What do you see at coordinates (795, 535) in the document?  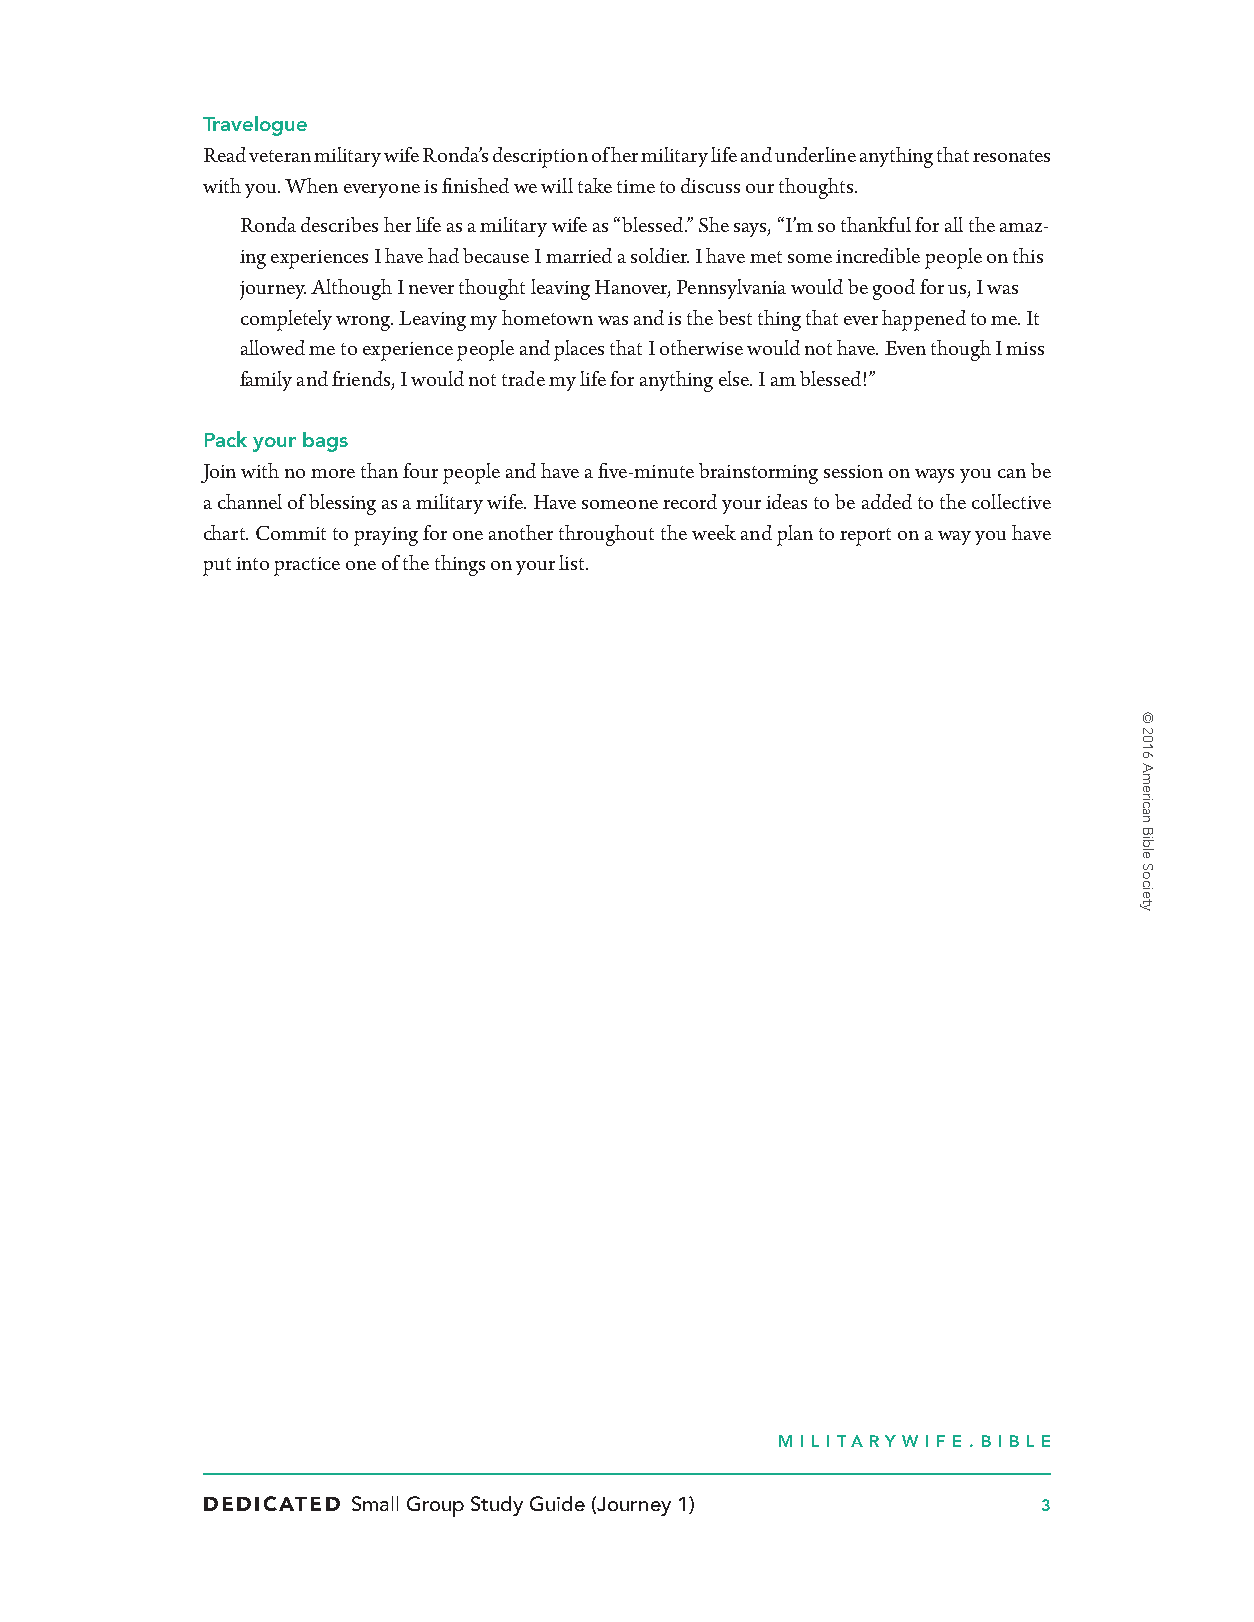 I see `plan` at bounding box center [795, 535].
